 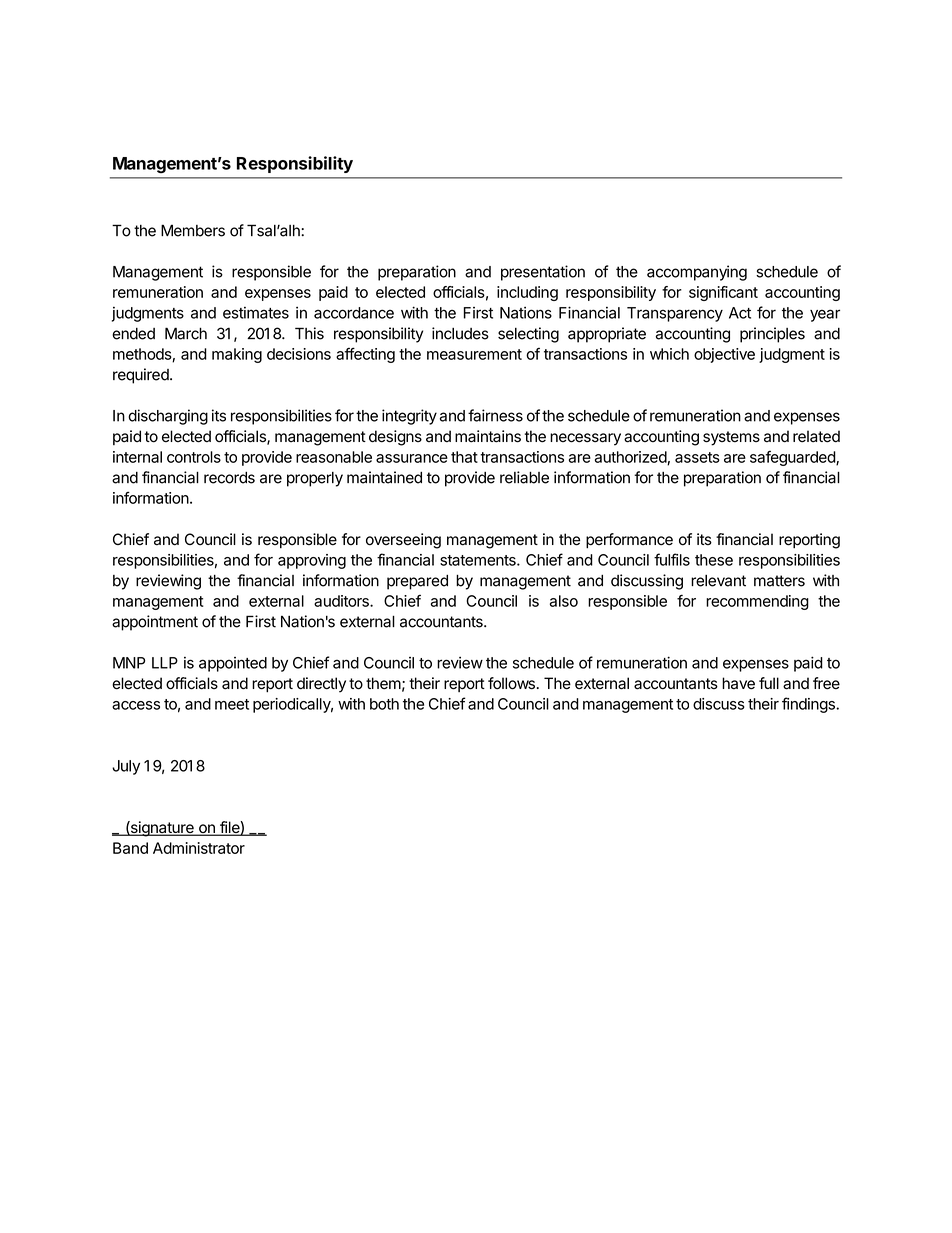 What do you see at coordinates (543, 273) in the screenshot?
I see `presentation` at bounding box center [543, 273].
